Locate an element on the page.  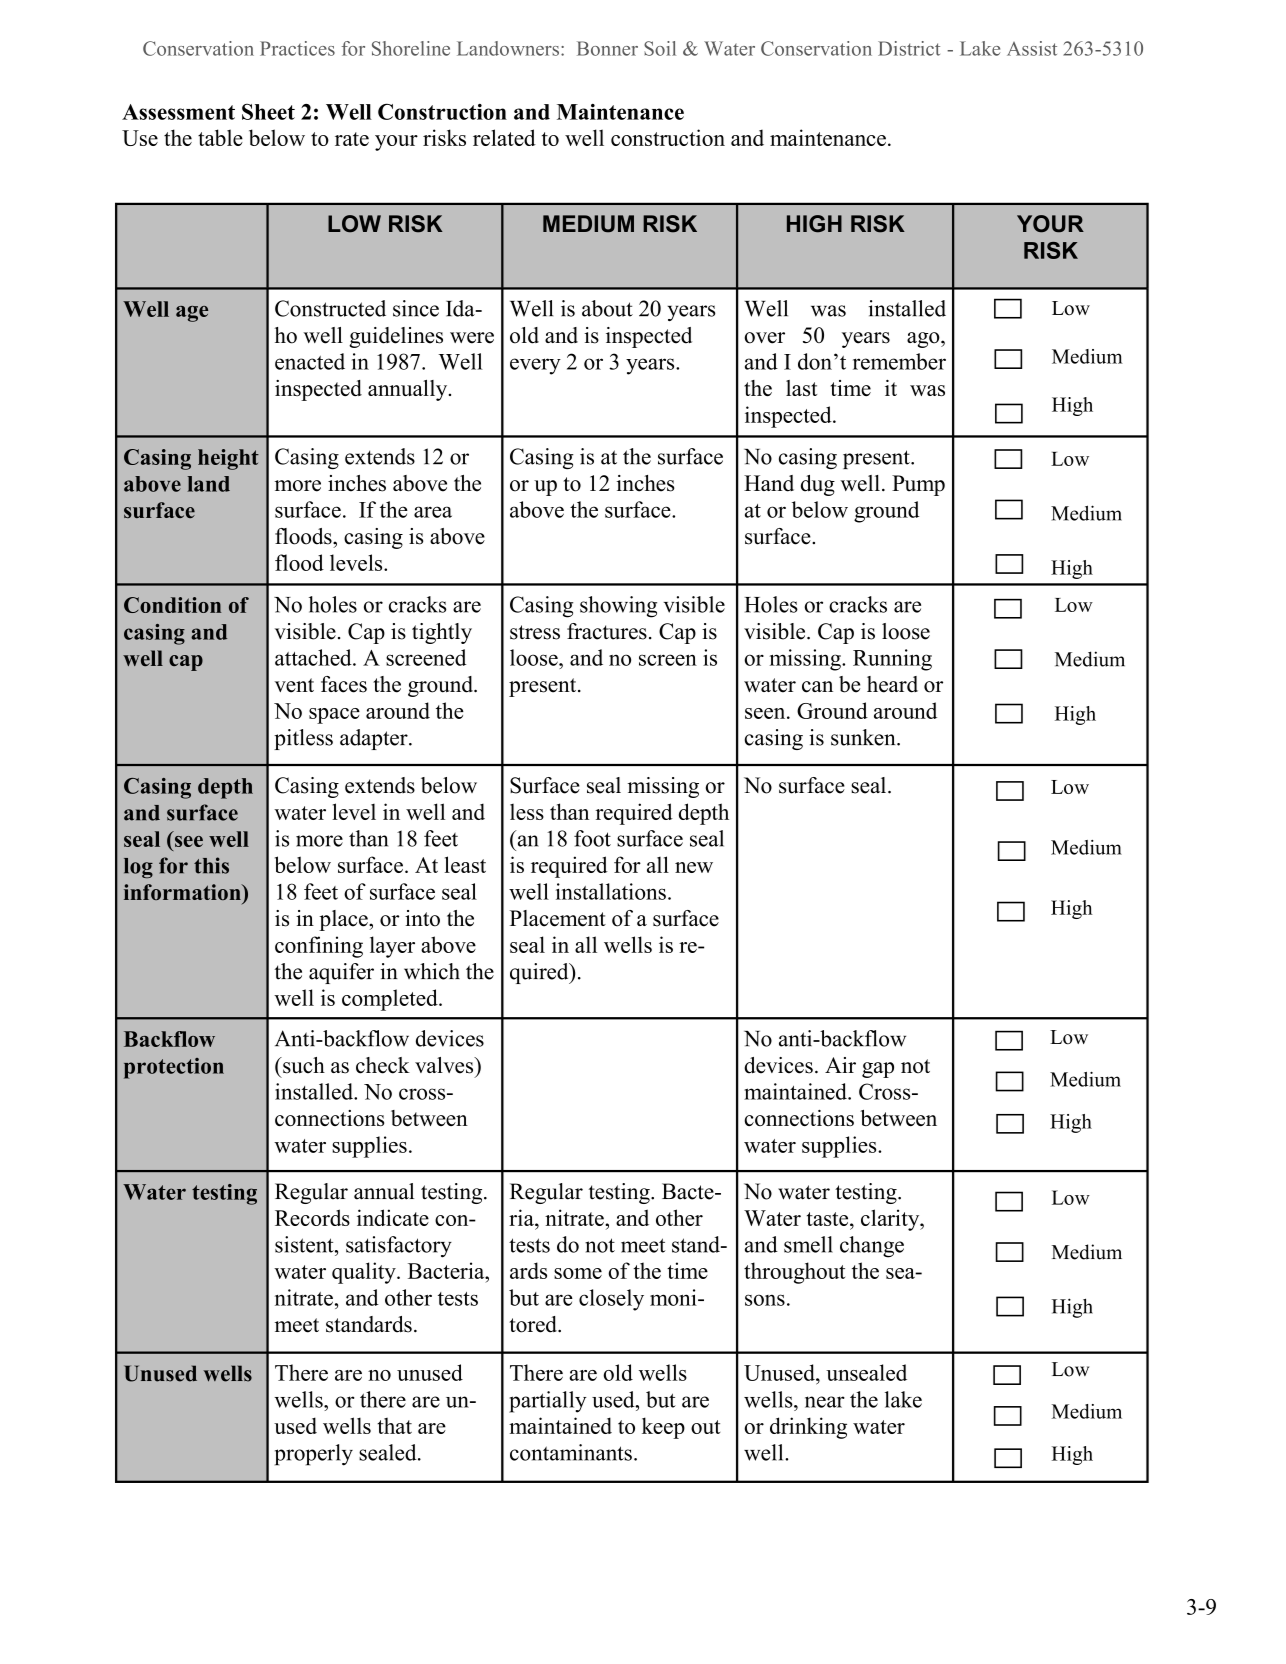
foot is located at coordinates (592, 838).
